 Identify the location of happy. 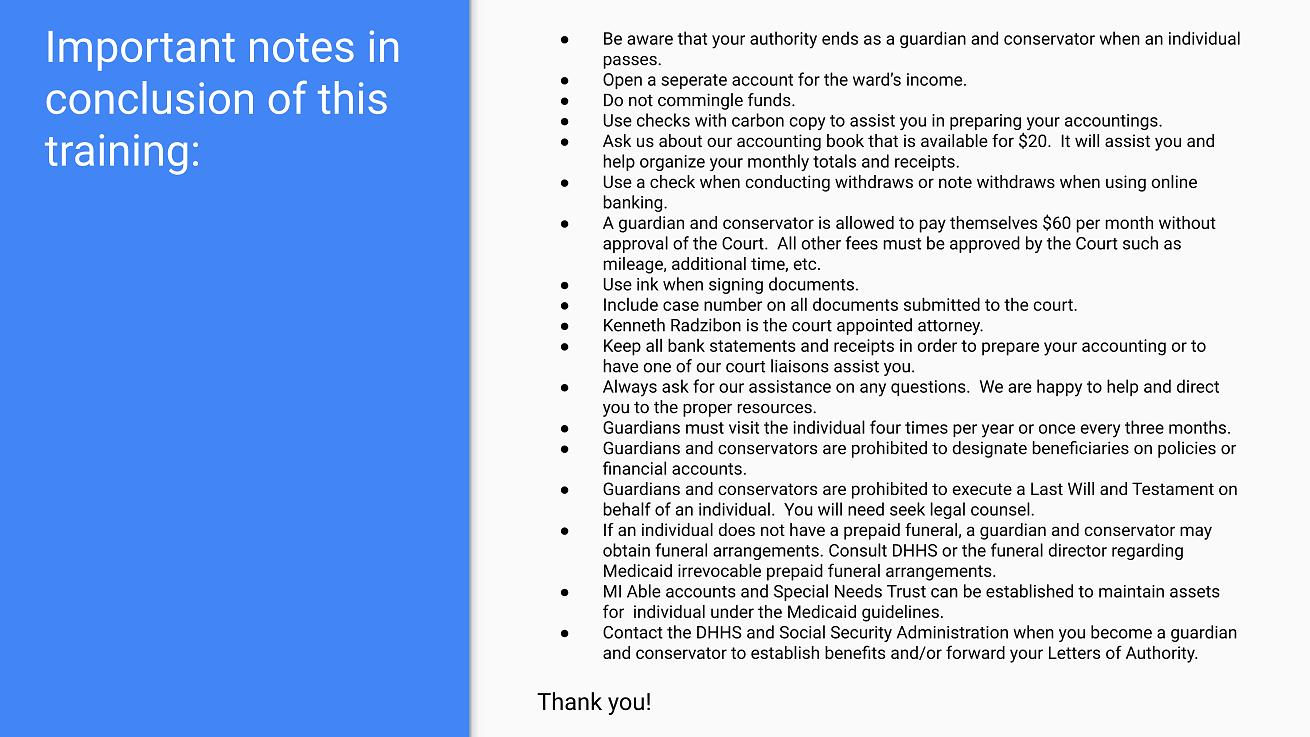
(1059, 388).
